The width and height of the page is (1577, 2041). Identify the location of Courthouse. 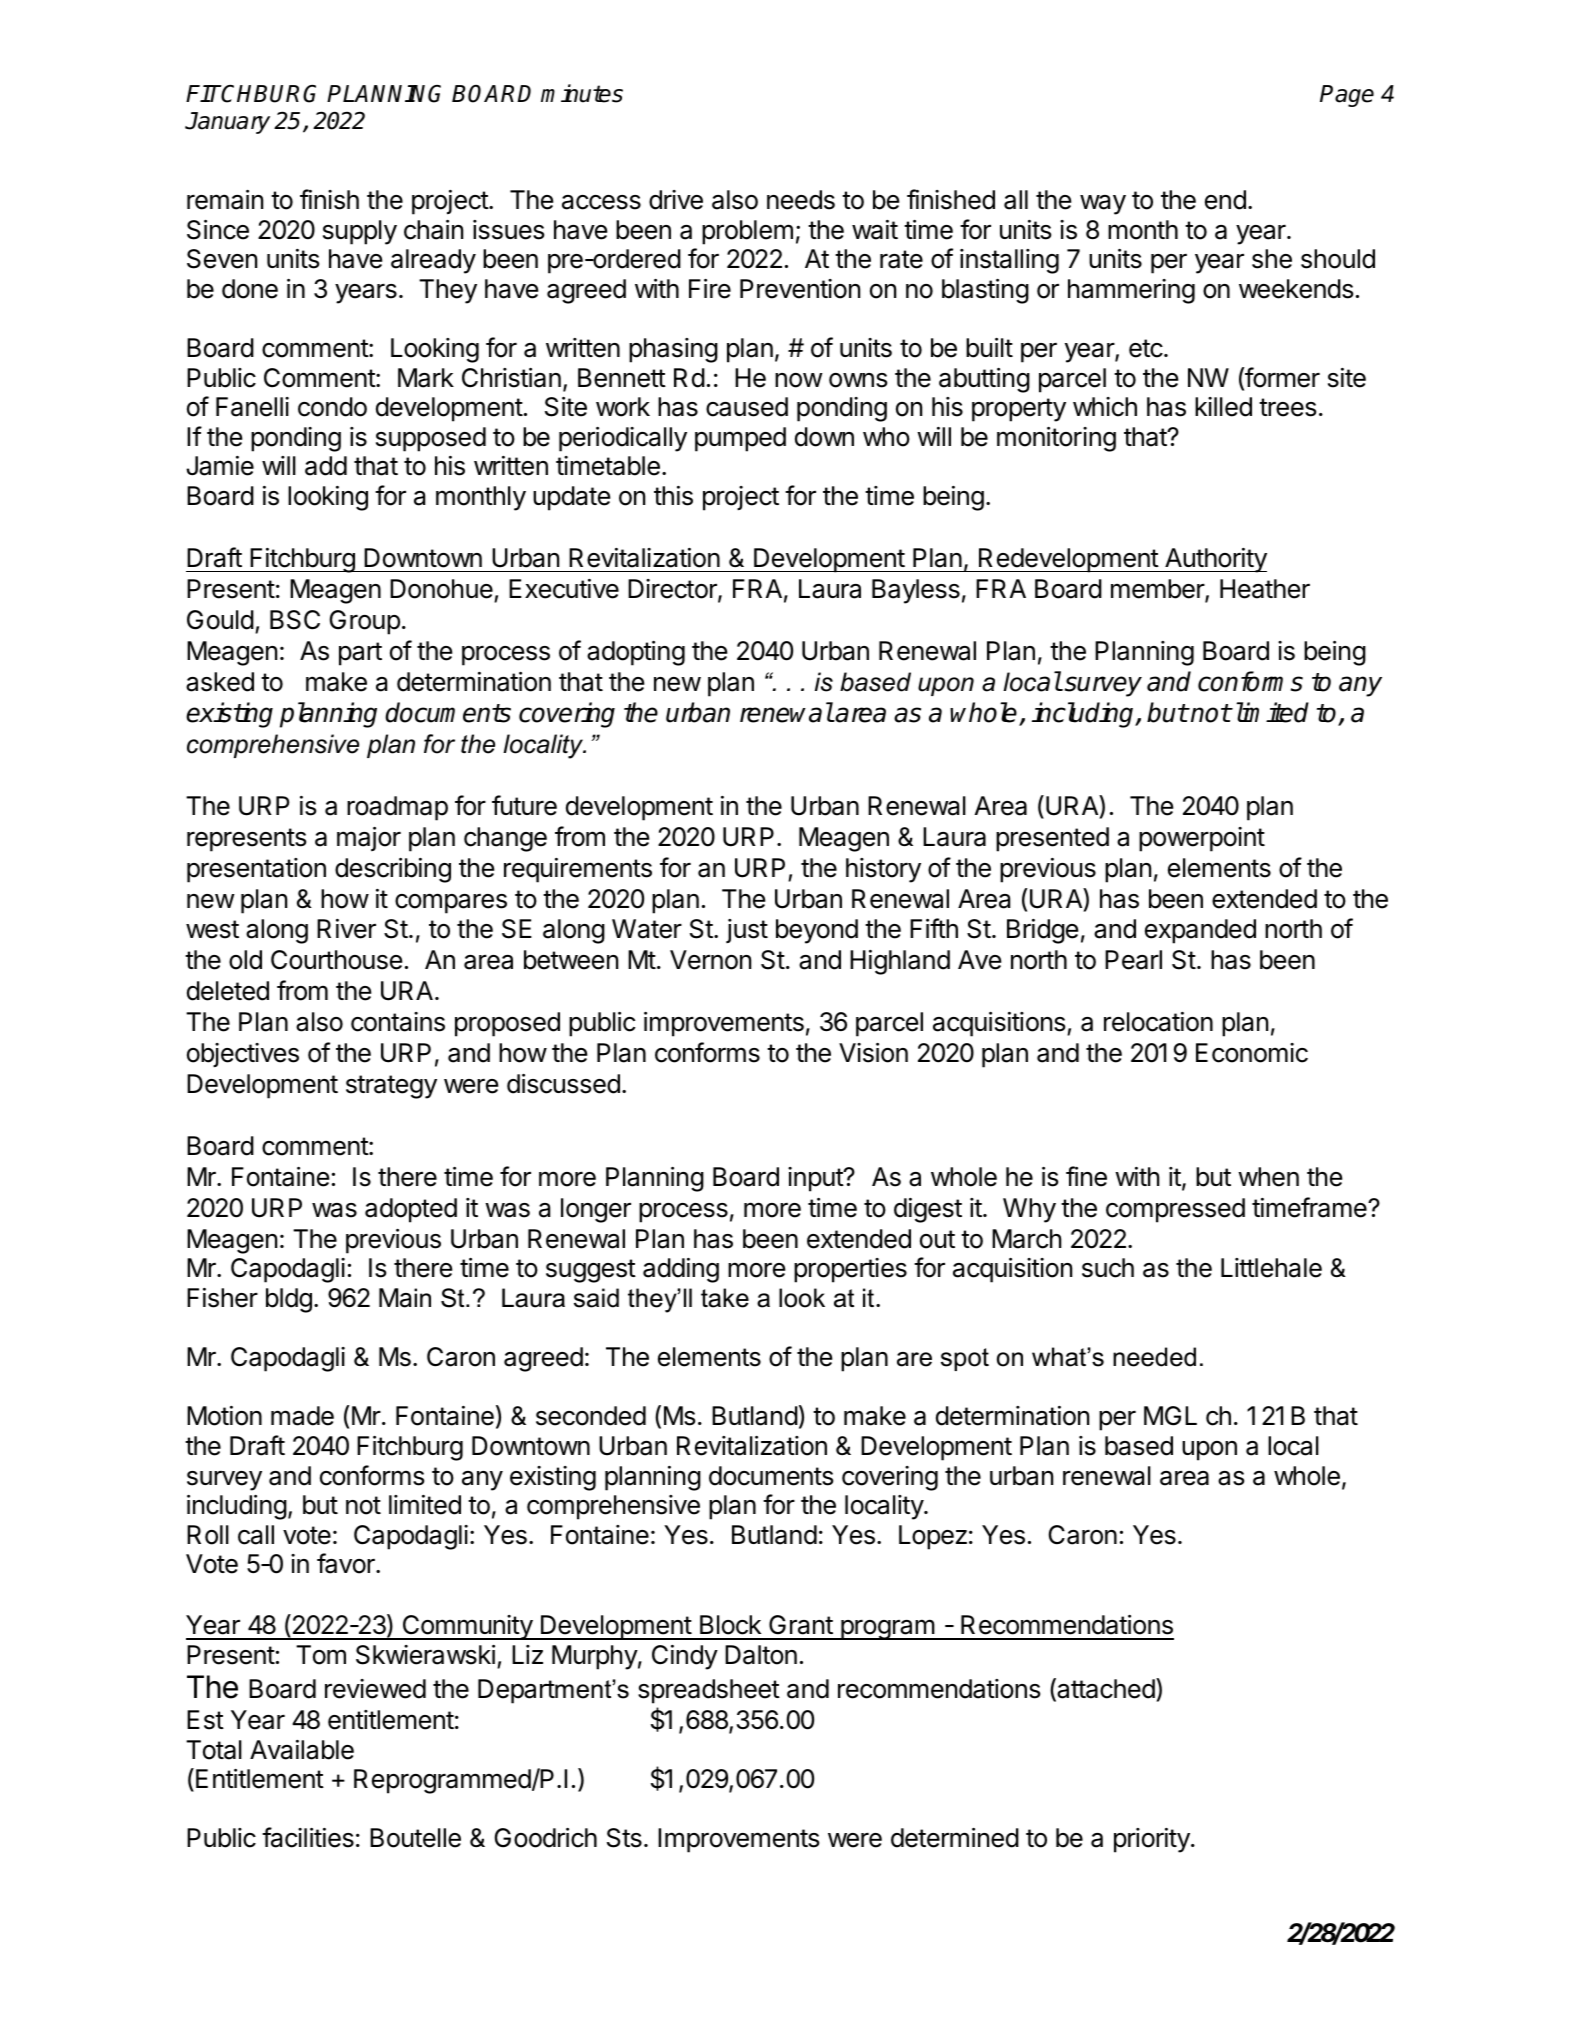
(337, 960).
